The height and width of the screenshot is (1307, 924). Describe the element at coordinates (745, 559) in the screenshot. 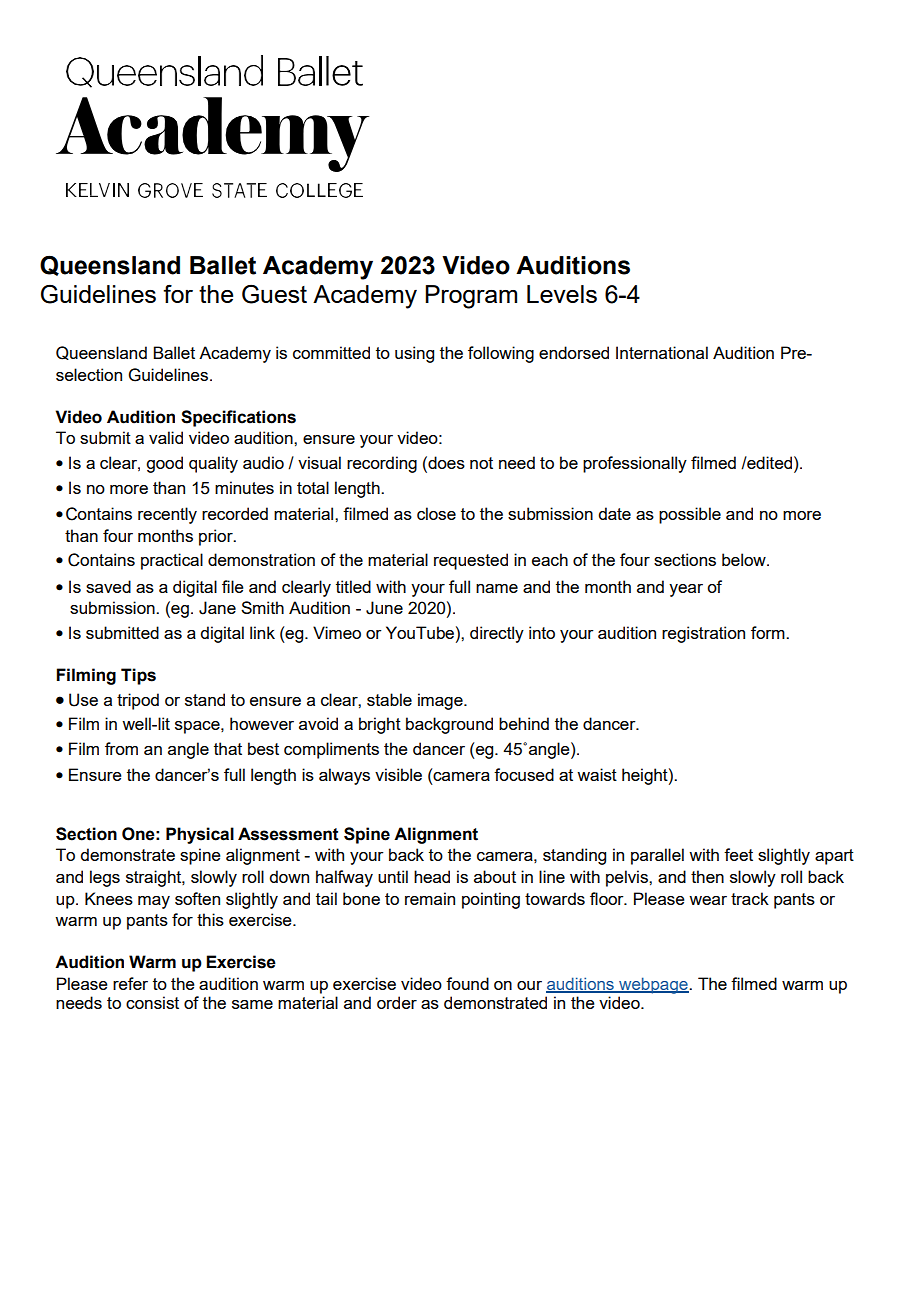

I see `below` at that location.
